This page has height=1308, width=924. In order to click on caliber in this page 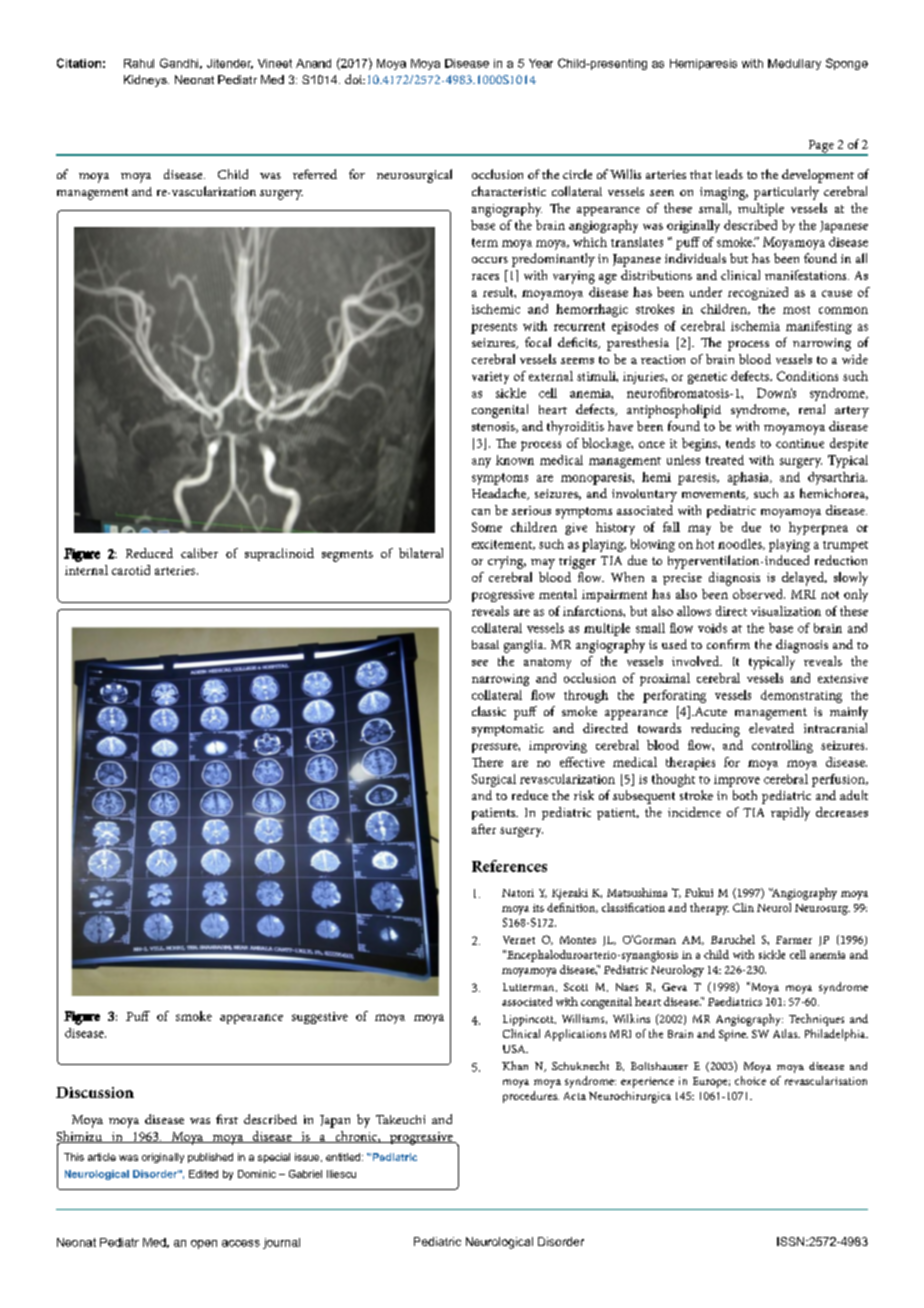, I will do `click(199, 553)`.
